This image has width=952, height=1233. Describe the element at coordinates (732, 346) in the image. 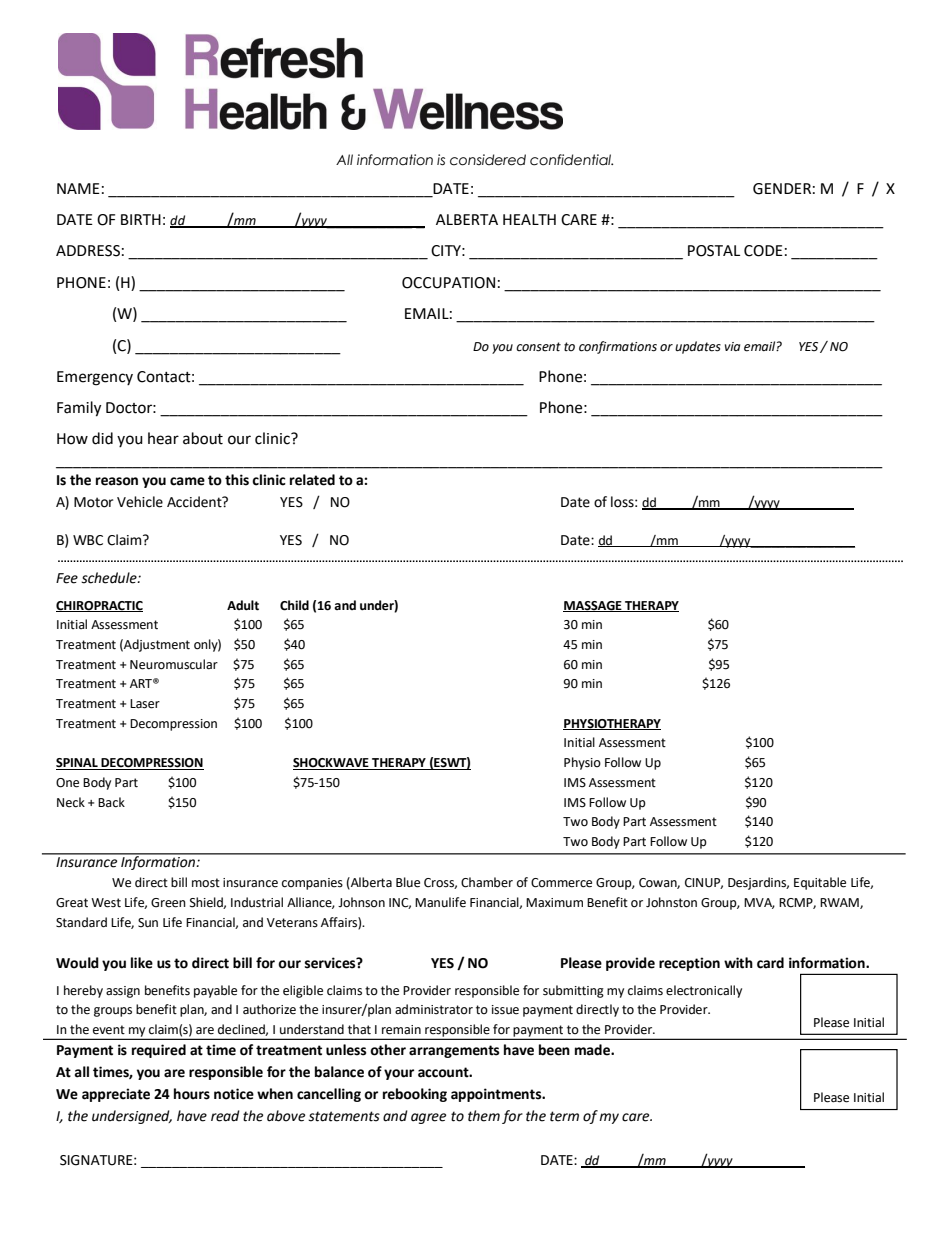

I see `via` at that location.
